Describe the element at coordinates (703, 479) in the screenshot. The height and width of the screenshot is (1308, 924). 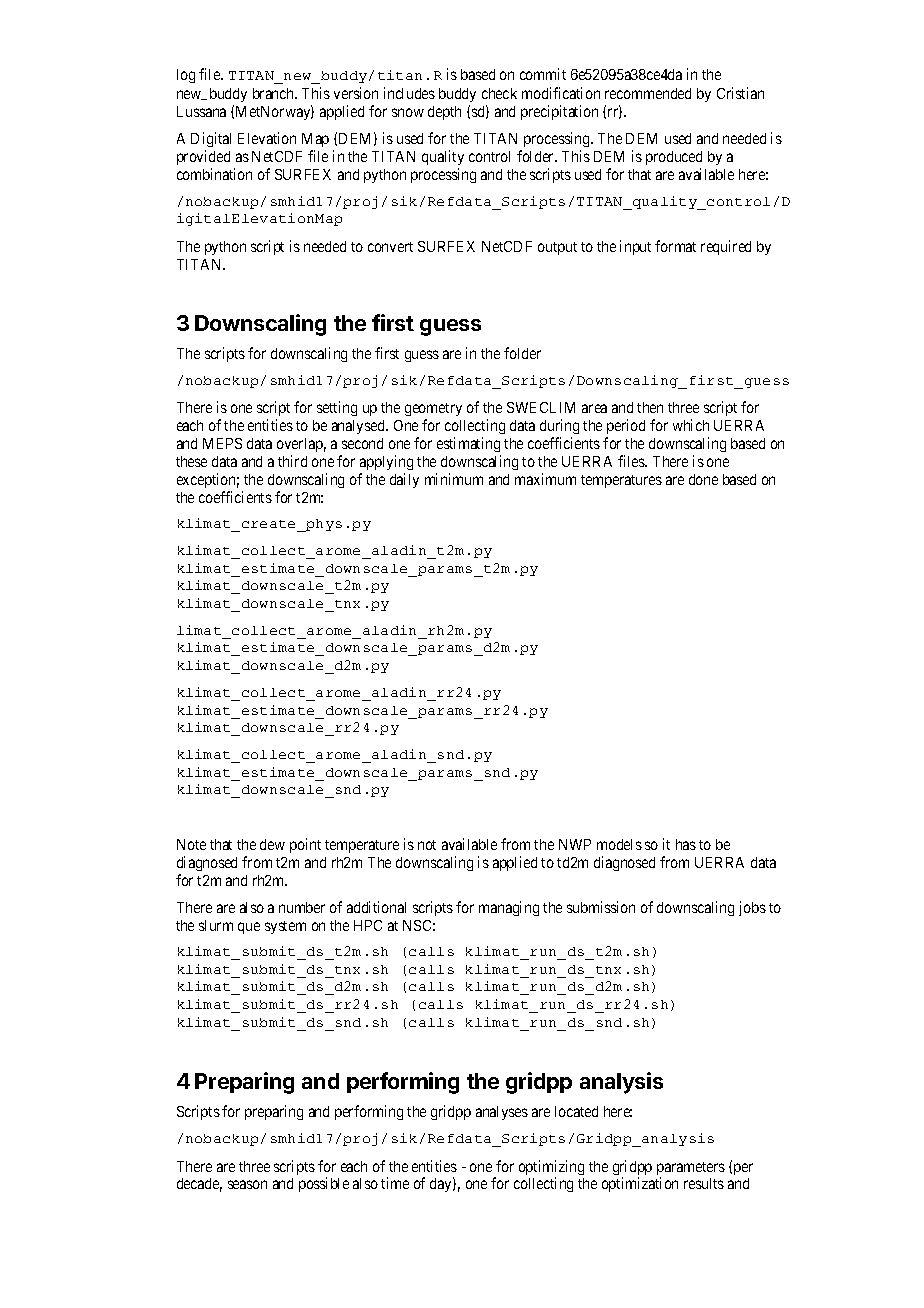
I see `done` at that location.
